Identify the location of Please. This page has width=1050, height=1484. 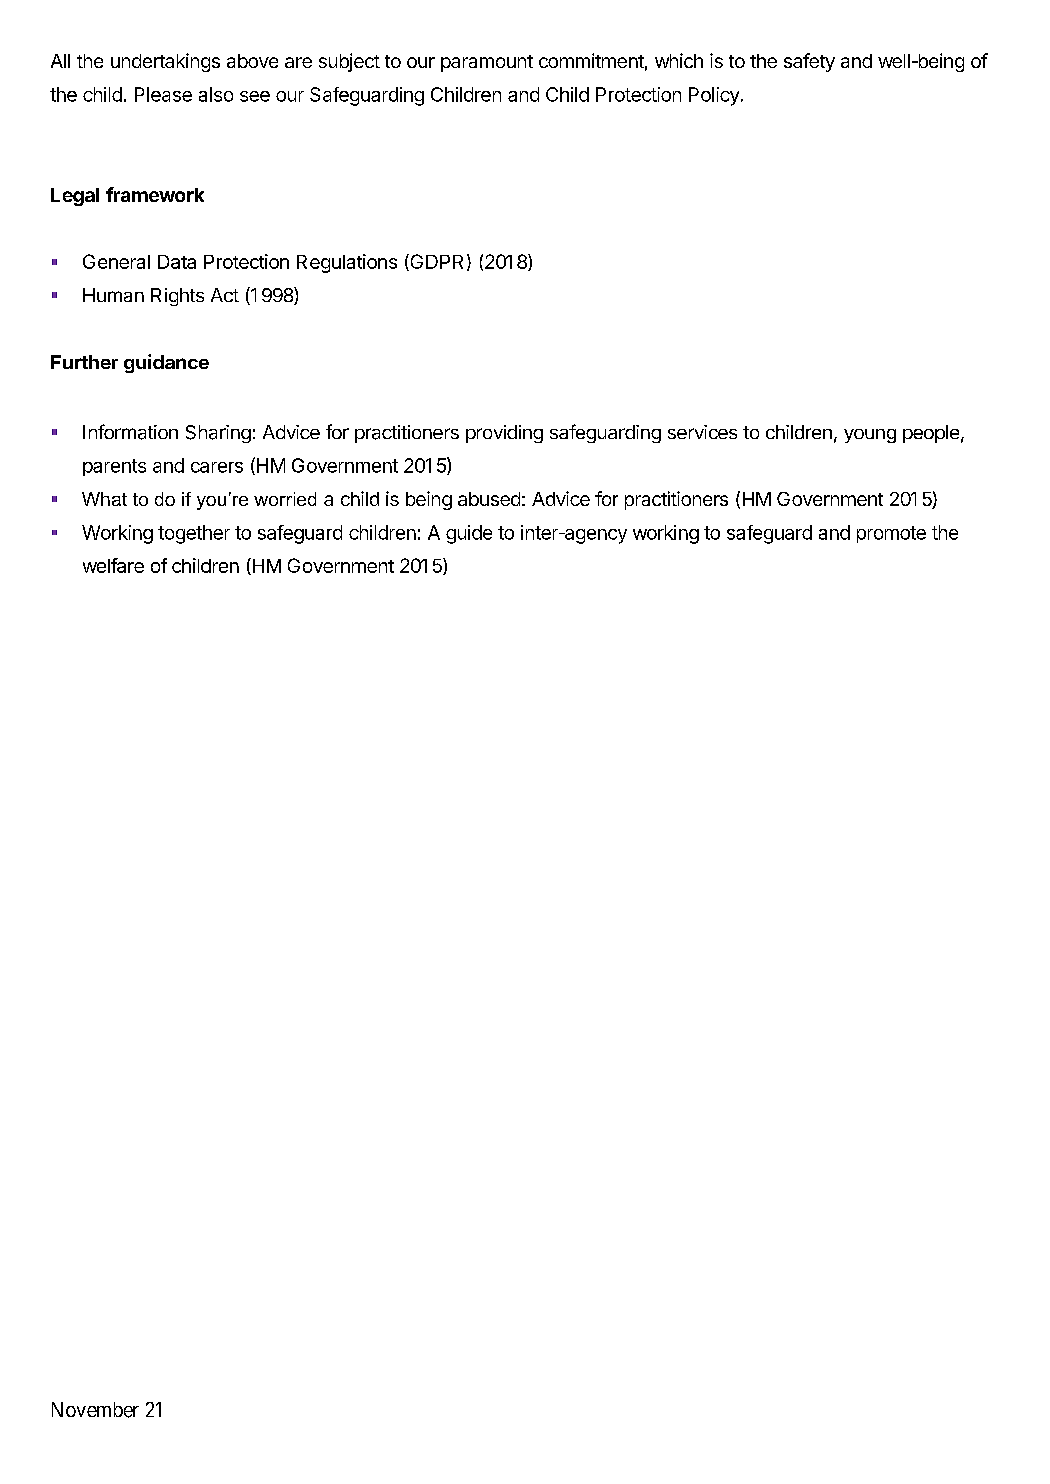
(163, 94).
